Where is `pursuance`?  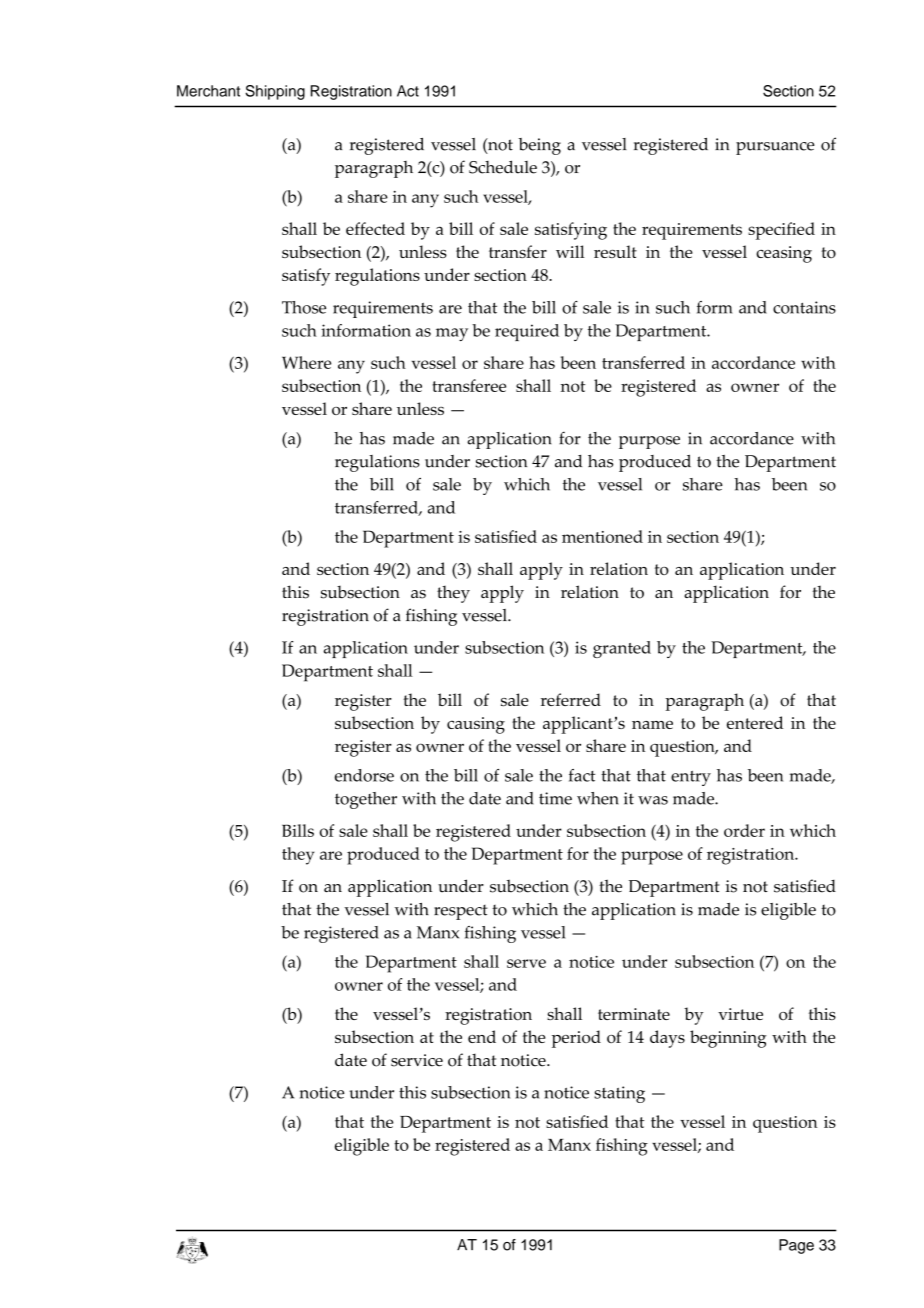
pursuance is located at coordinates (775, 148).
